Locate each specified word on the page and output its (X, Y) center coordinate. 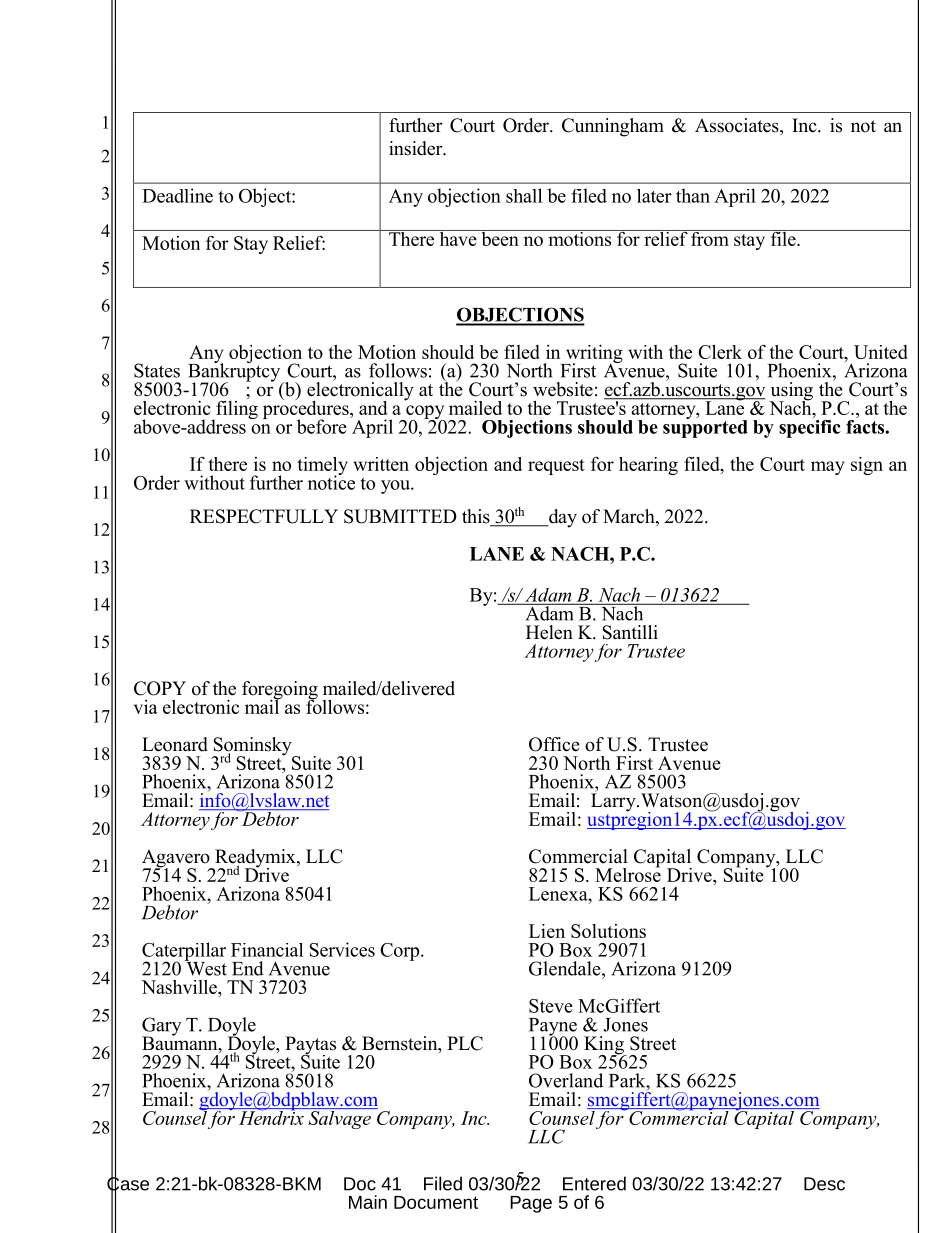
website (563, 389)
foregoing (280, 691)
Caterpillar (184, 952)
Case (128, 1184)
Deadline (177, 195)
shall (524, 195)
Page (531, 1204)
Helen (549, 632)
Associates (738, 126)
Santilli (630, 632)
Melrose (628, 873)
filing (236, 410)
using (791, 392)
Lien (547, 931)
